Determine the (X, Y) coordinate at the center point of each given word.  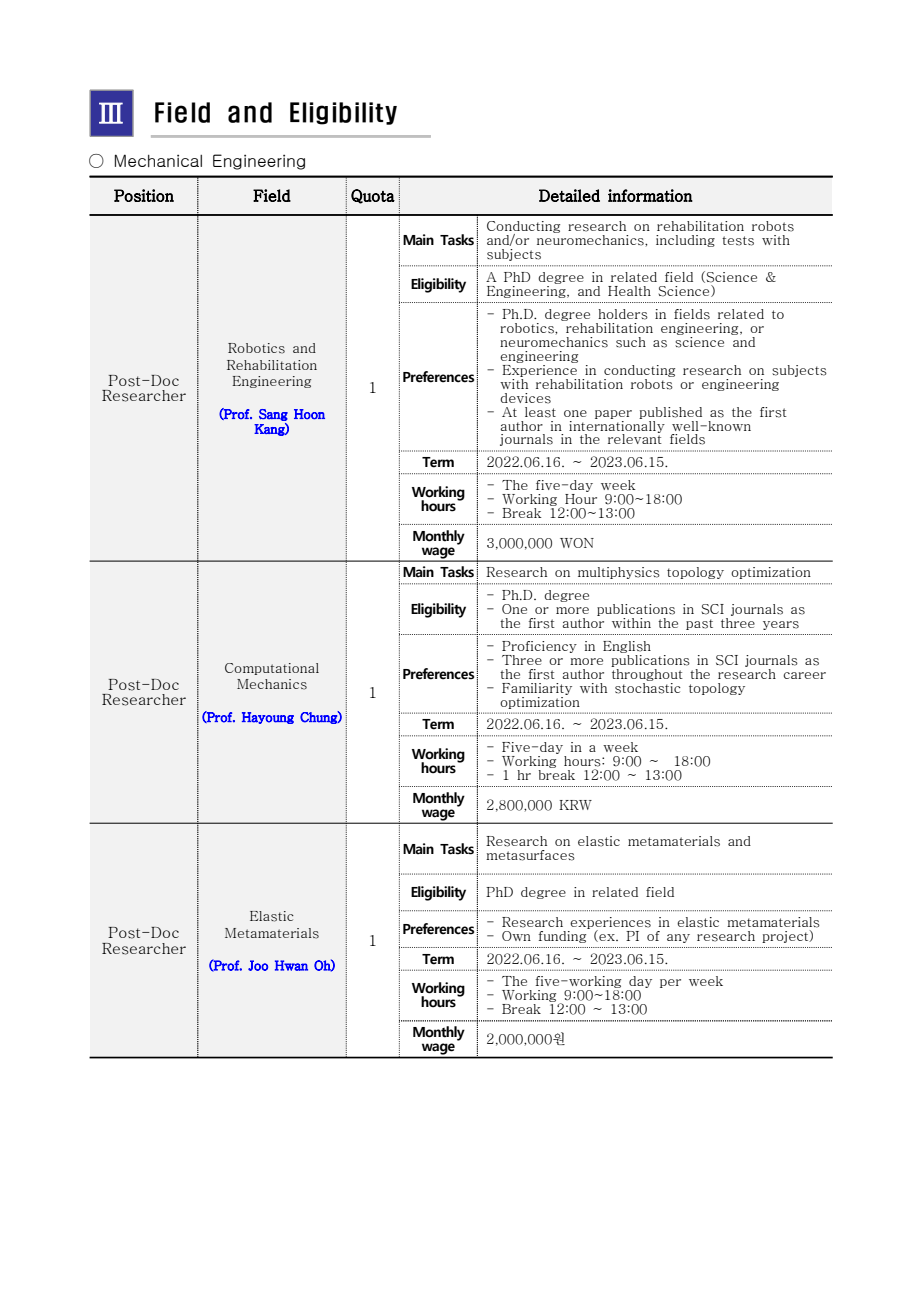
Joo (258, 965)
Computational (272, 669)
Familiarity (537, 689)
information (650, 195)
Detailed (569, 195)
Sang (273, 415)
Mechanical (158, 160)
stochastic (648, 687)
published (670, 413)
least (540, 412)
